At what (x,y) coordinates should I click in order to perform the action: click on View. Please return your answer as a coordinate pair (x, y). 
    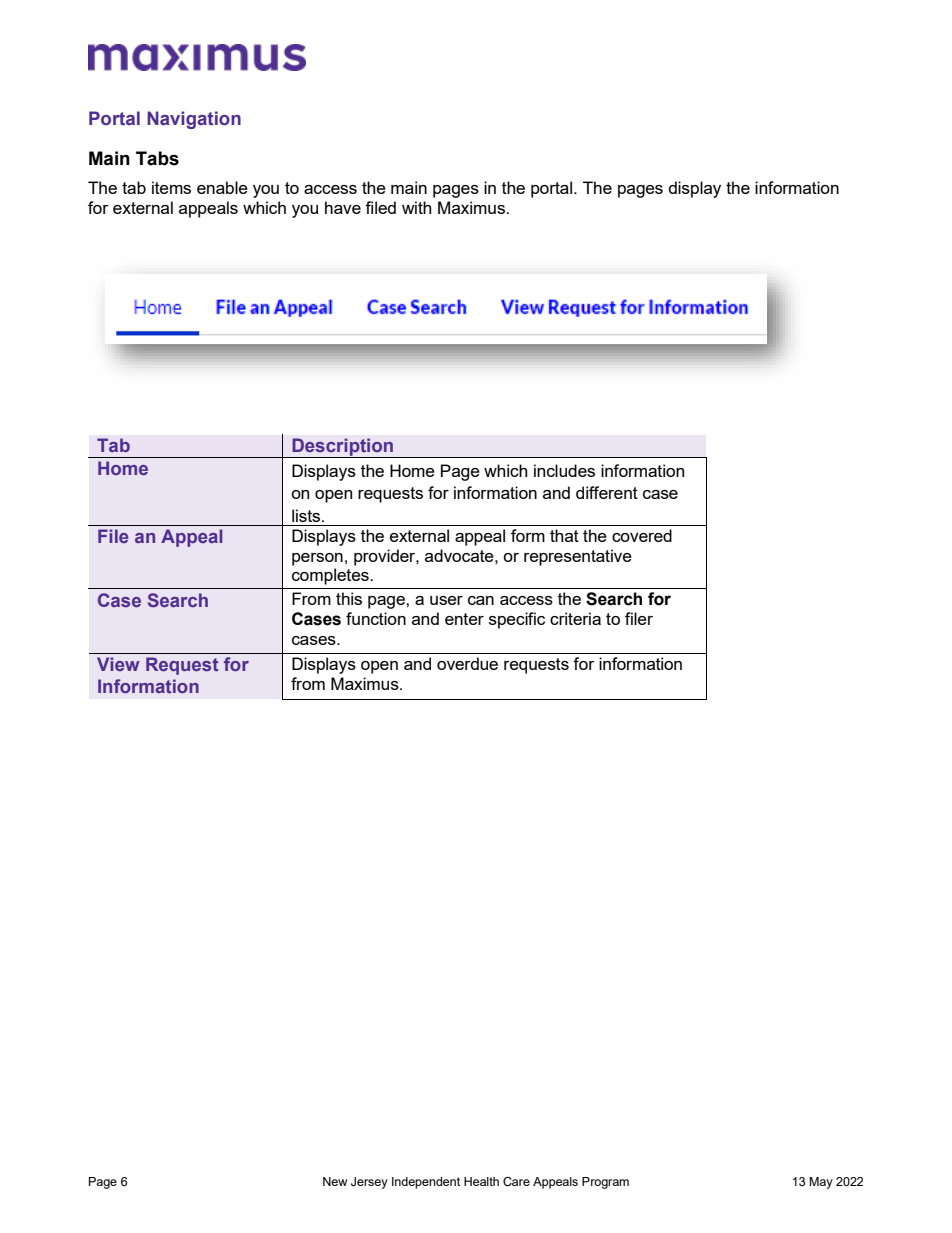
    Looking at the image, I should click on (118, 664).
